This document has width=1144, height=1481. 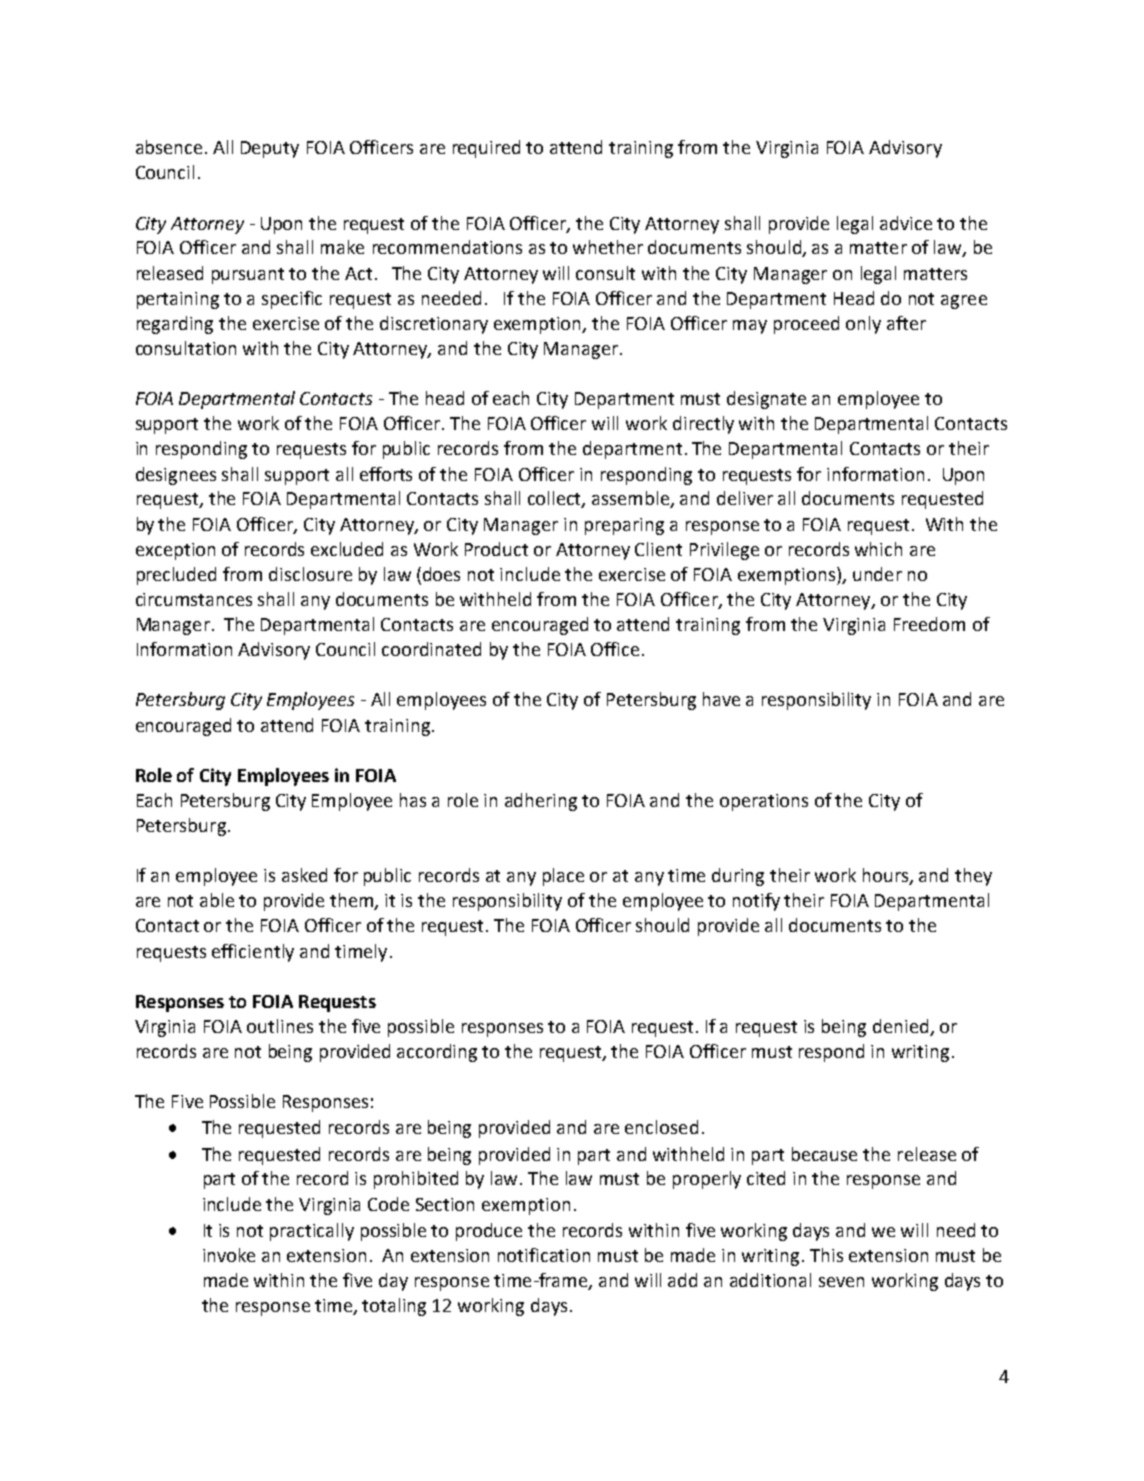 What do you see at coordinates (841, 1282) in the document?
I see `seven` at bounding box center [841, 1282].
